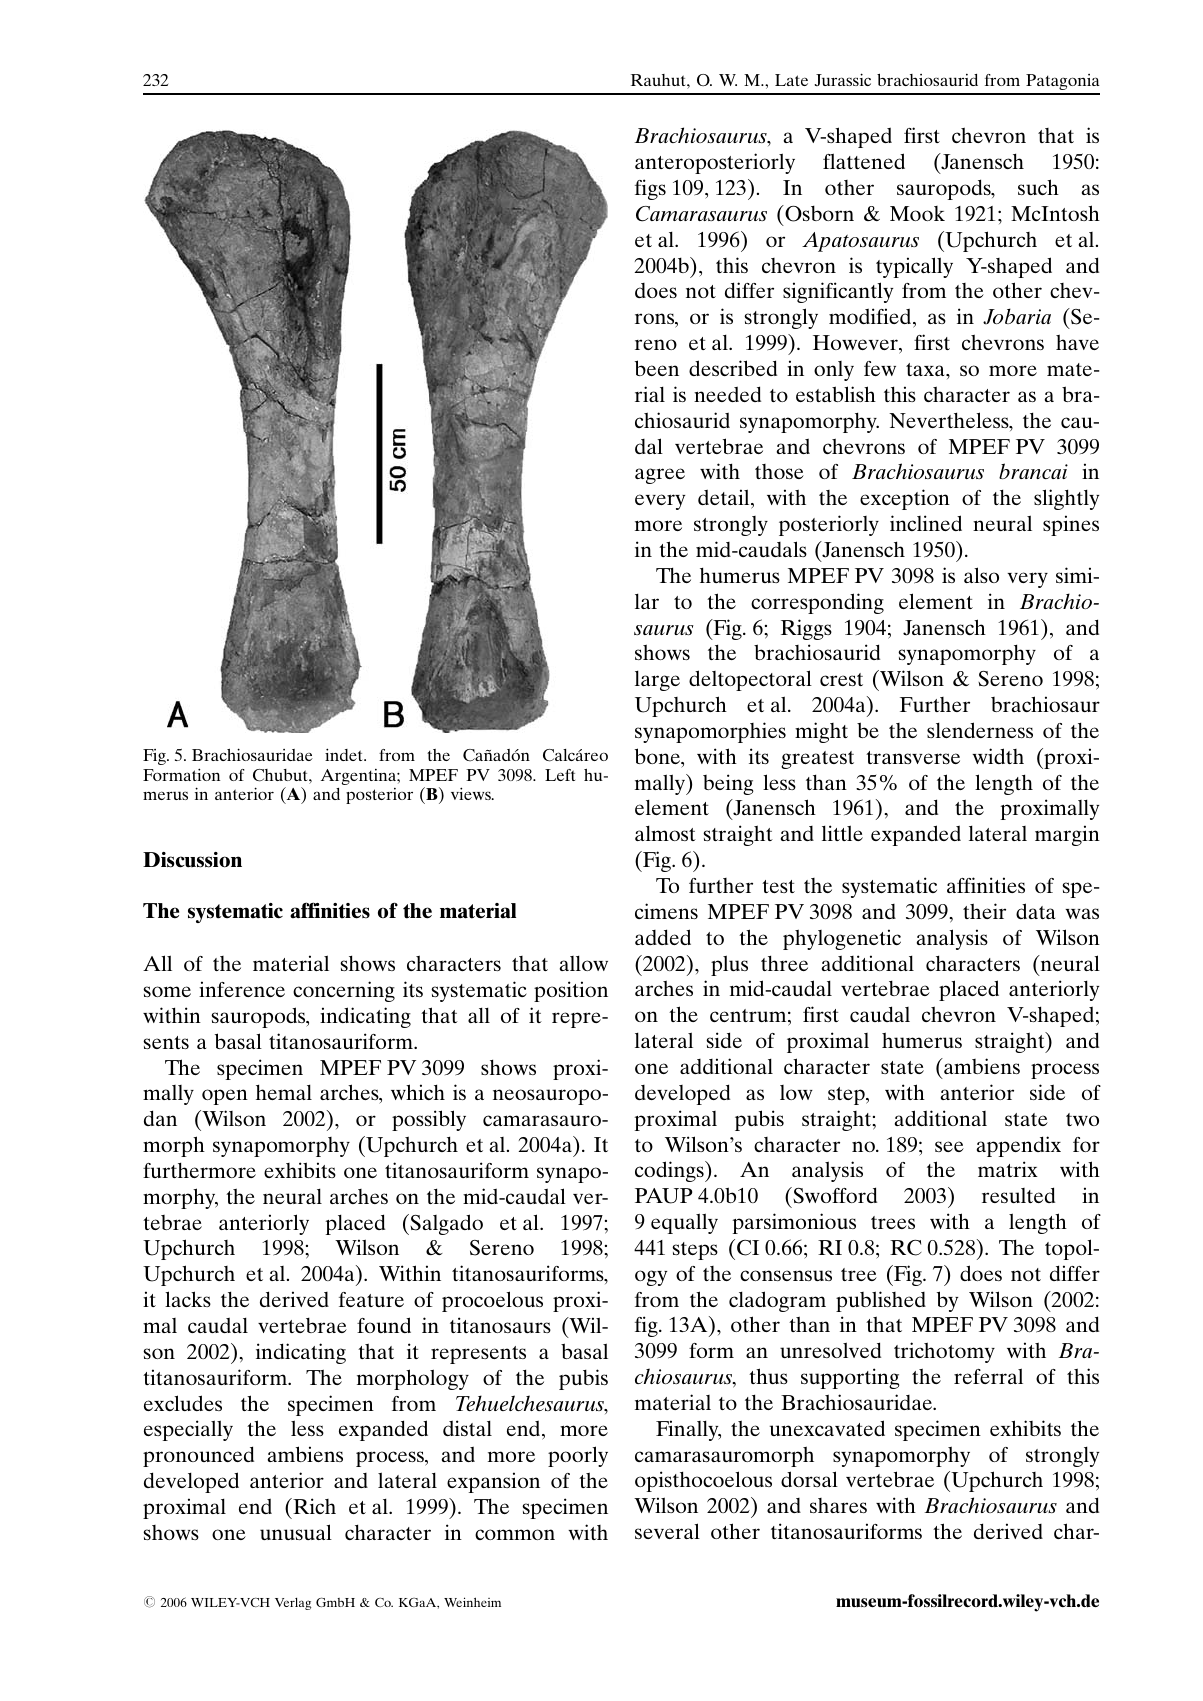  I want to click on unusual, so click(296, 1532).
